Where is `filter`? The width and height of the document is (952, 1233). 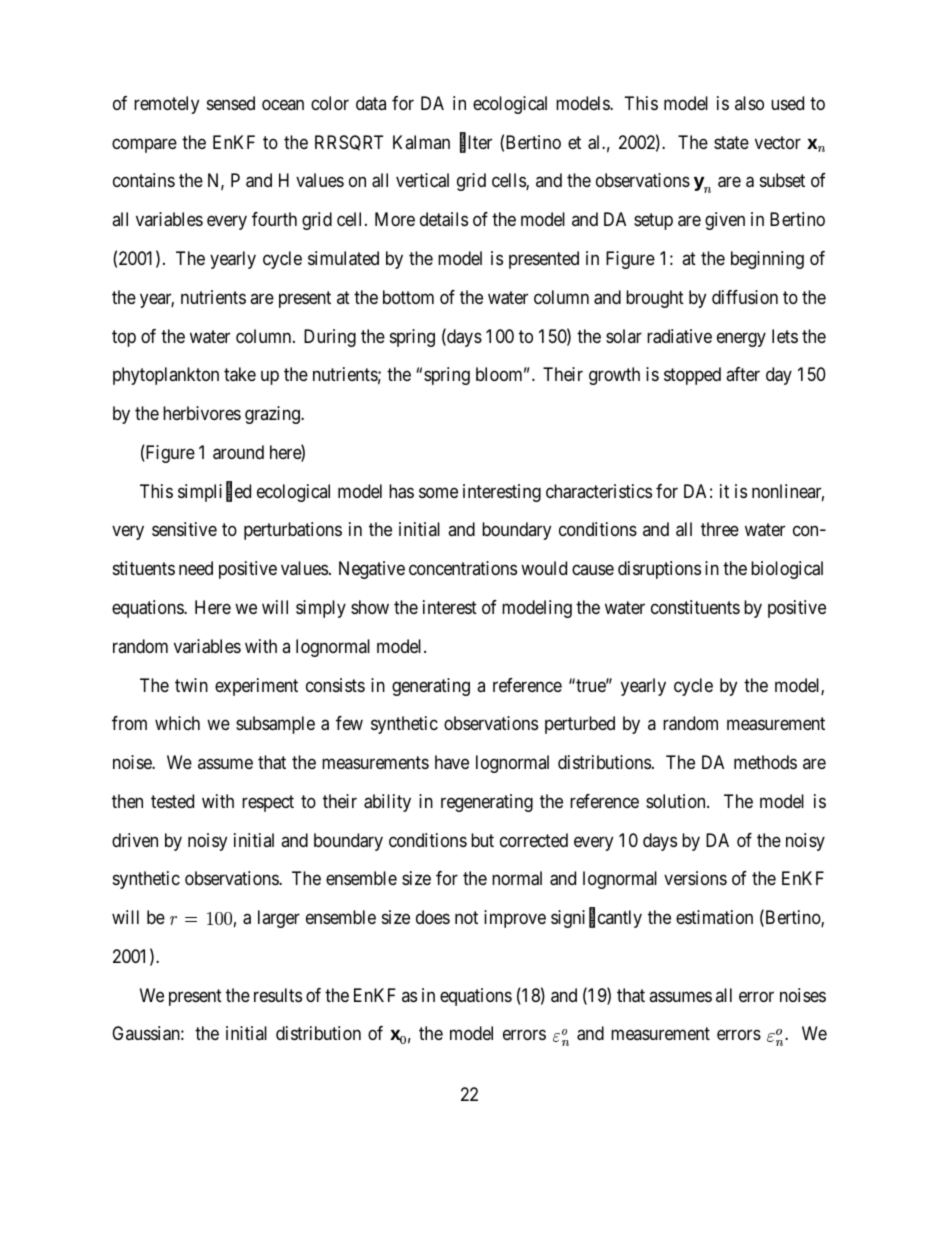 filter is located at coordinates (476, 143).
